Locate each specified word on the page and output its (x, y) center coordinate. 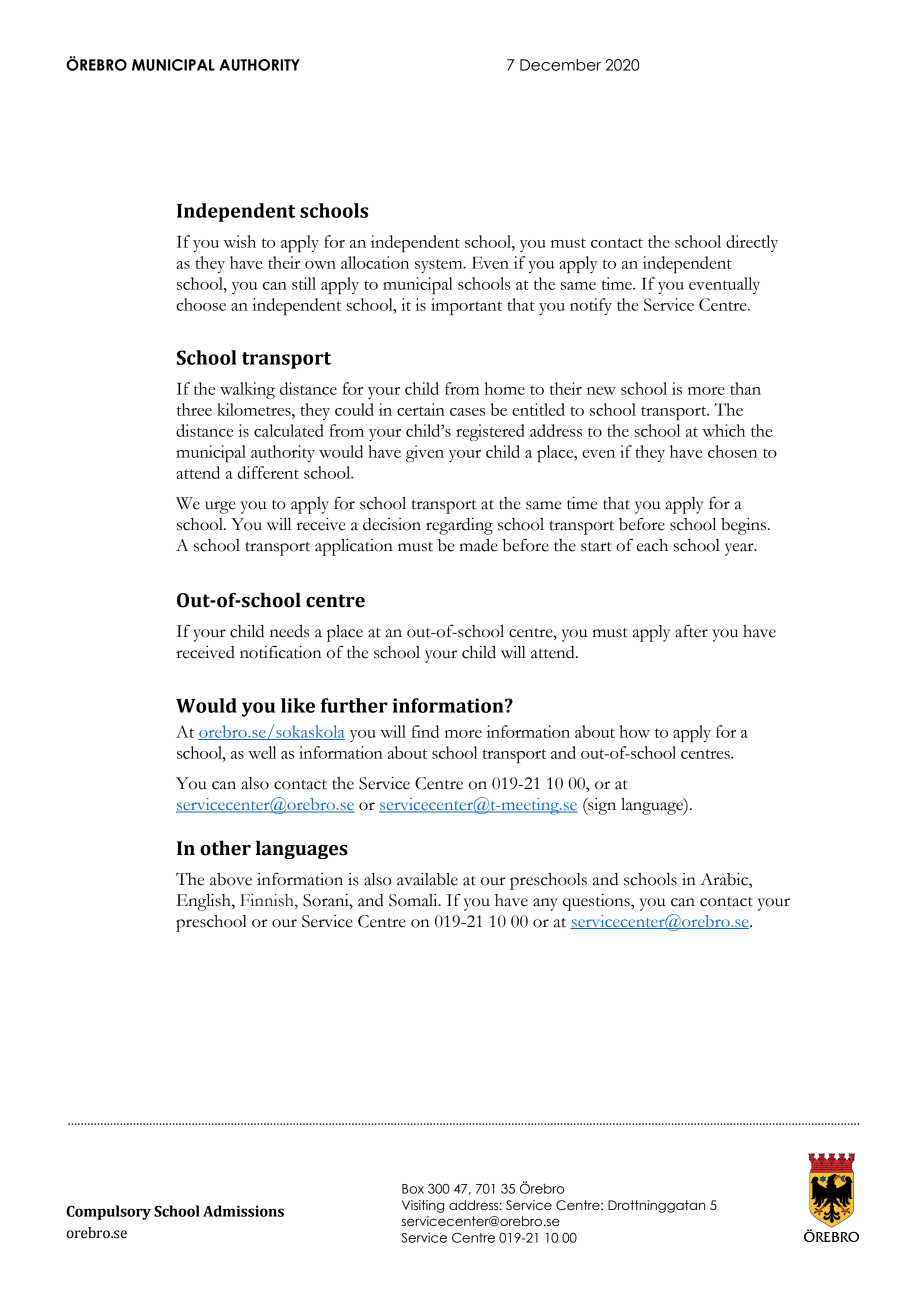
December (560, 65)
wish (239, 241)
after (691, 631)
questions (597, 902)
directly (752, 243)
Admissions (243, 1211)
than (745, 388)
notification (281, 652)
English (205, 902)
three (194, 409)
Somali (414, 900)
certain (421, 409)
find (425, 731)
